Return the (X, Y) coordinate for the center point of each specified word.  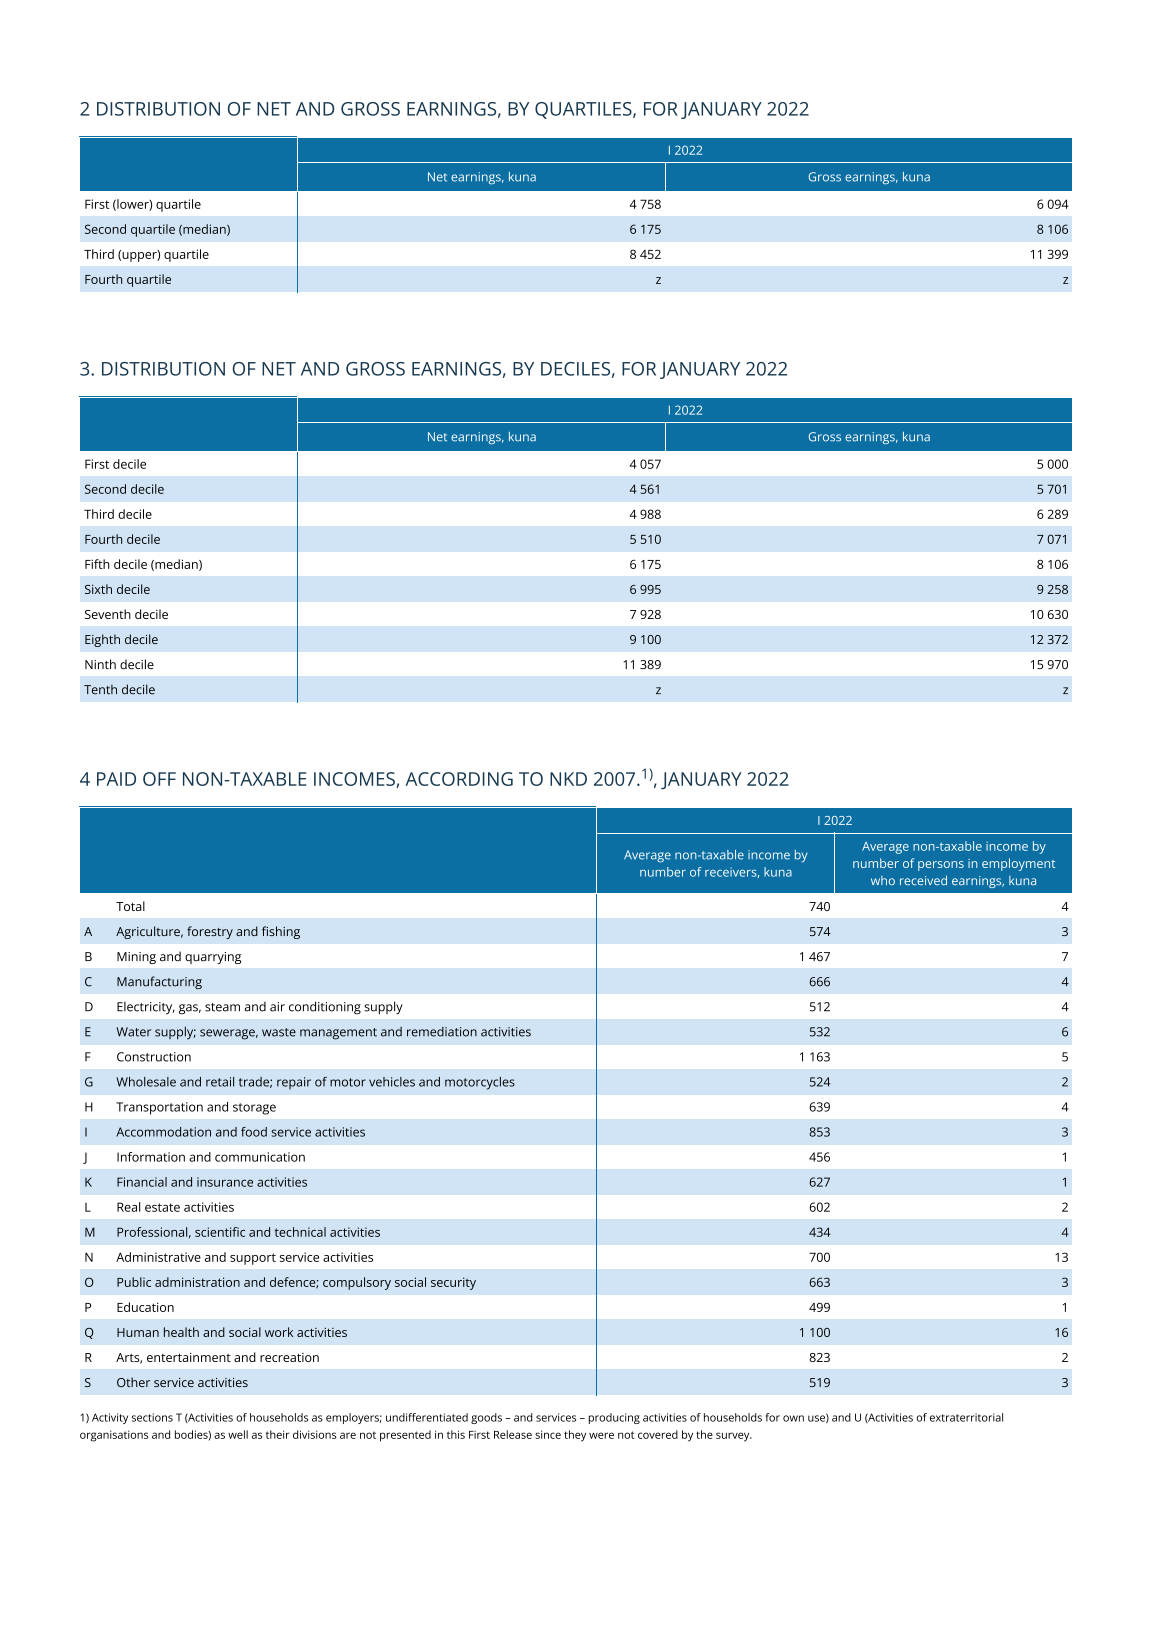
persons (941, 866)
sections (152, 1417)
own (793, 1418)
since (548, 1434)
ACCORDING (459, 779)
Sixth (98, 589)
